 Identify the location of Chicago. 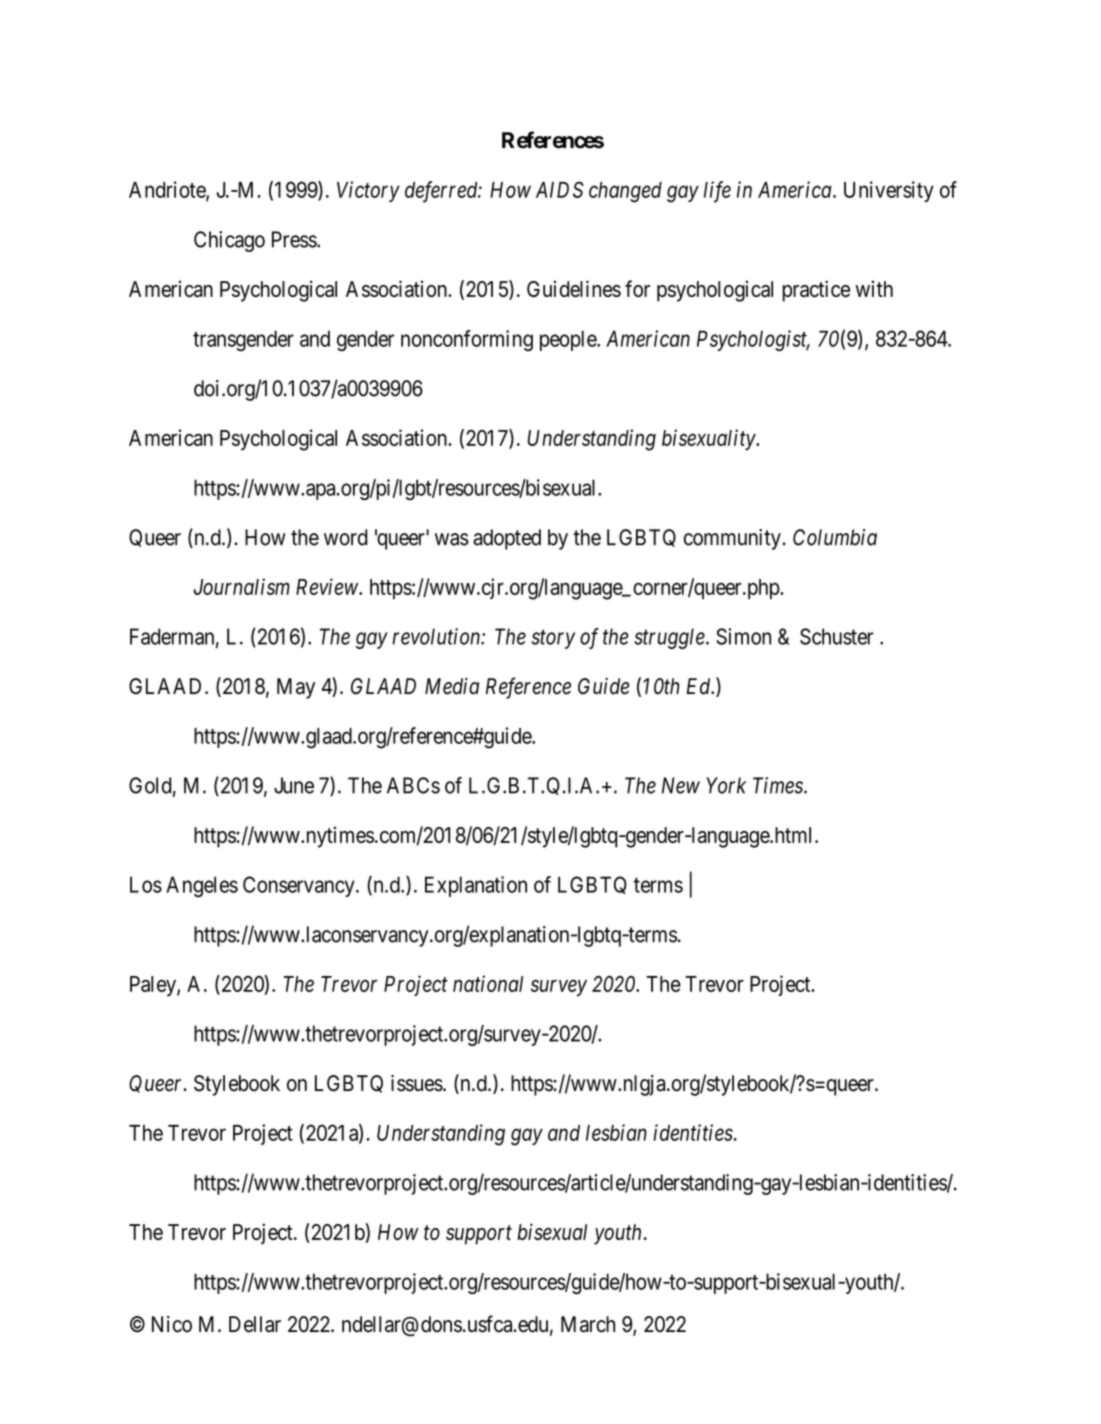
(229, 241).
